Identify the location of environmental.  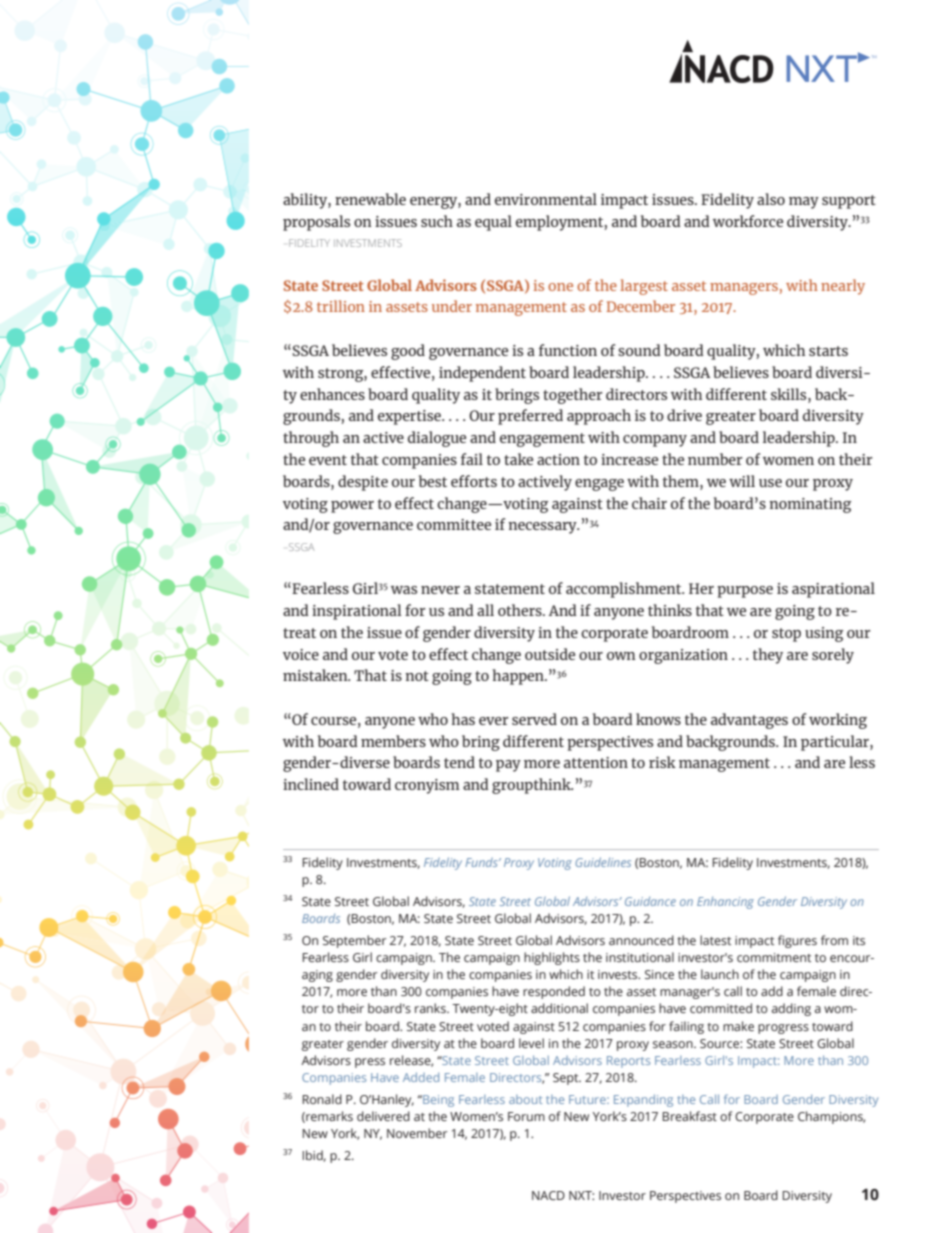
(546, 199).
